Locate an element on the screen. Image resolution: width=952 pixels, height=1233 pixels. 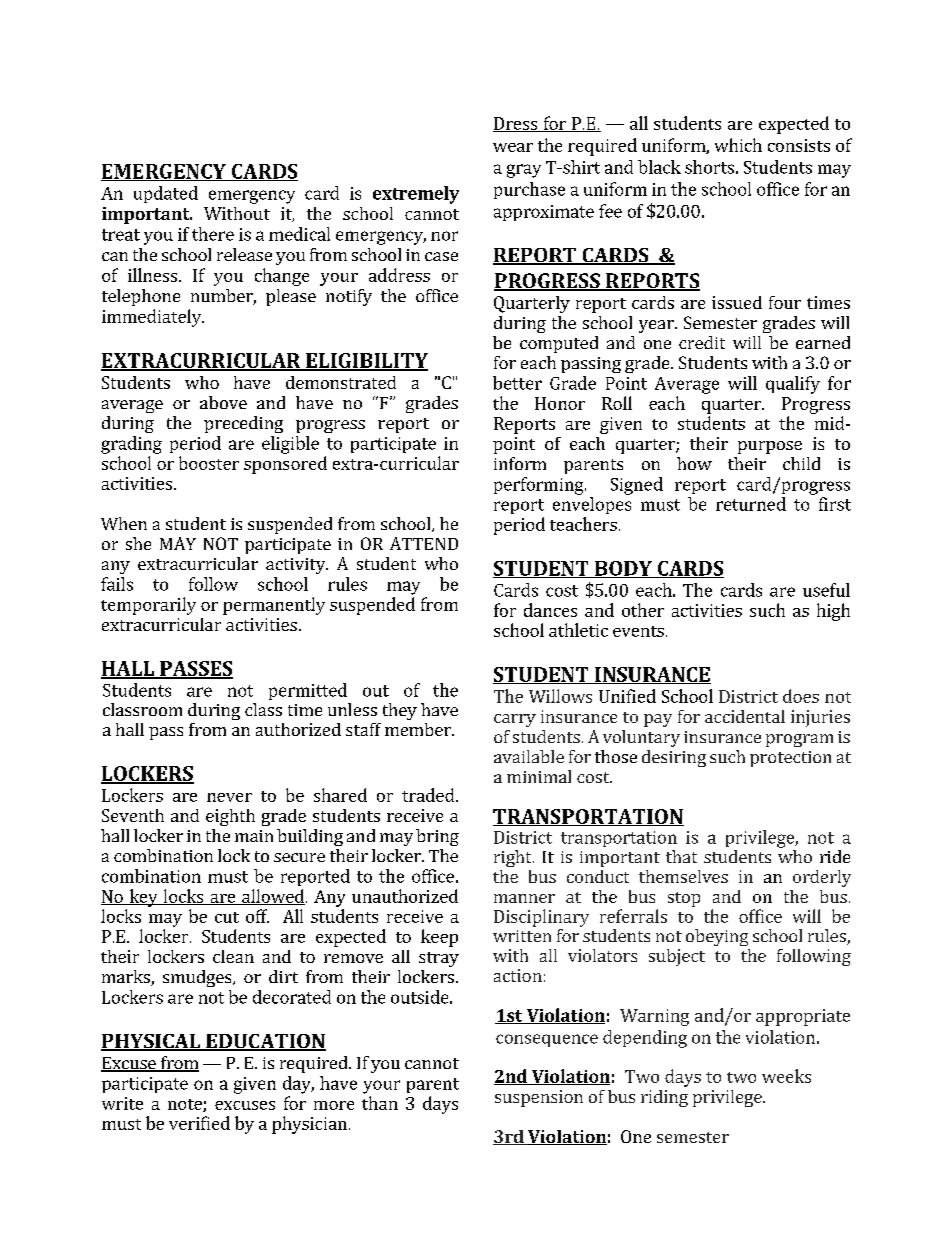
weeks is located at coordinates (786, 1076).
